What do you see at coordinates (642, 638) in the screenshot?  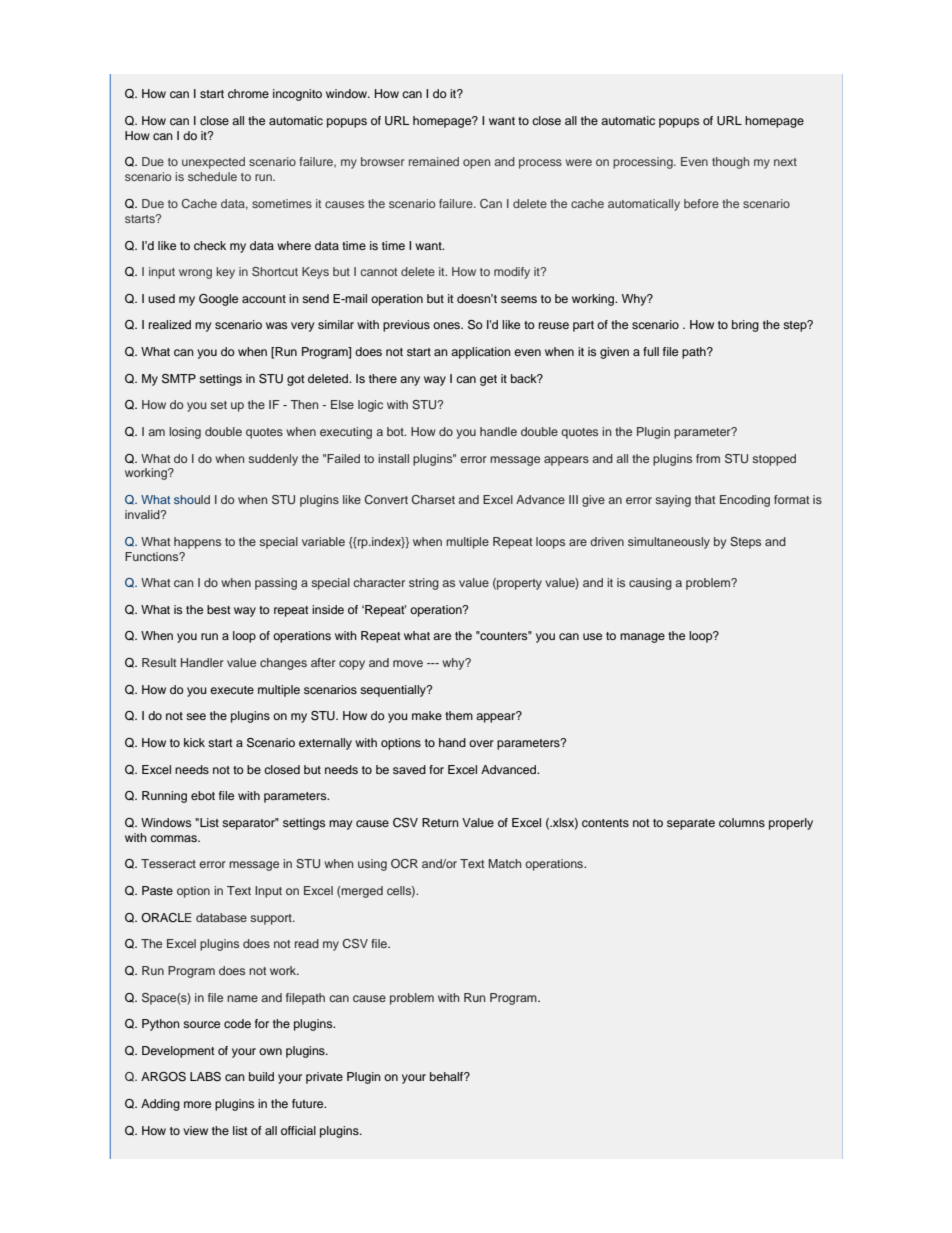 I see `manage` at bounding box center [642, 638].
